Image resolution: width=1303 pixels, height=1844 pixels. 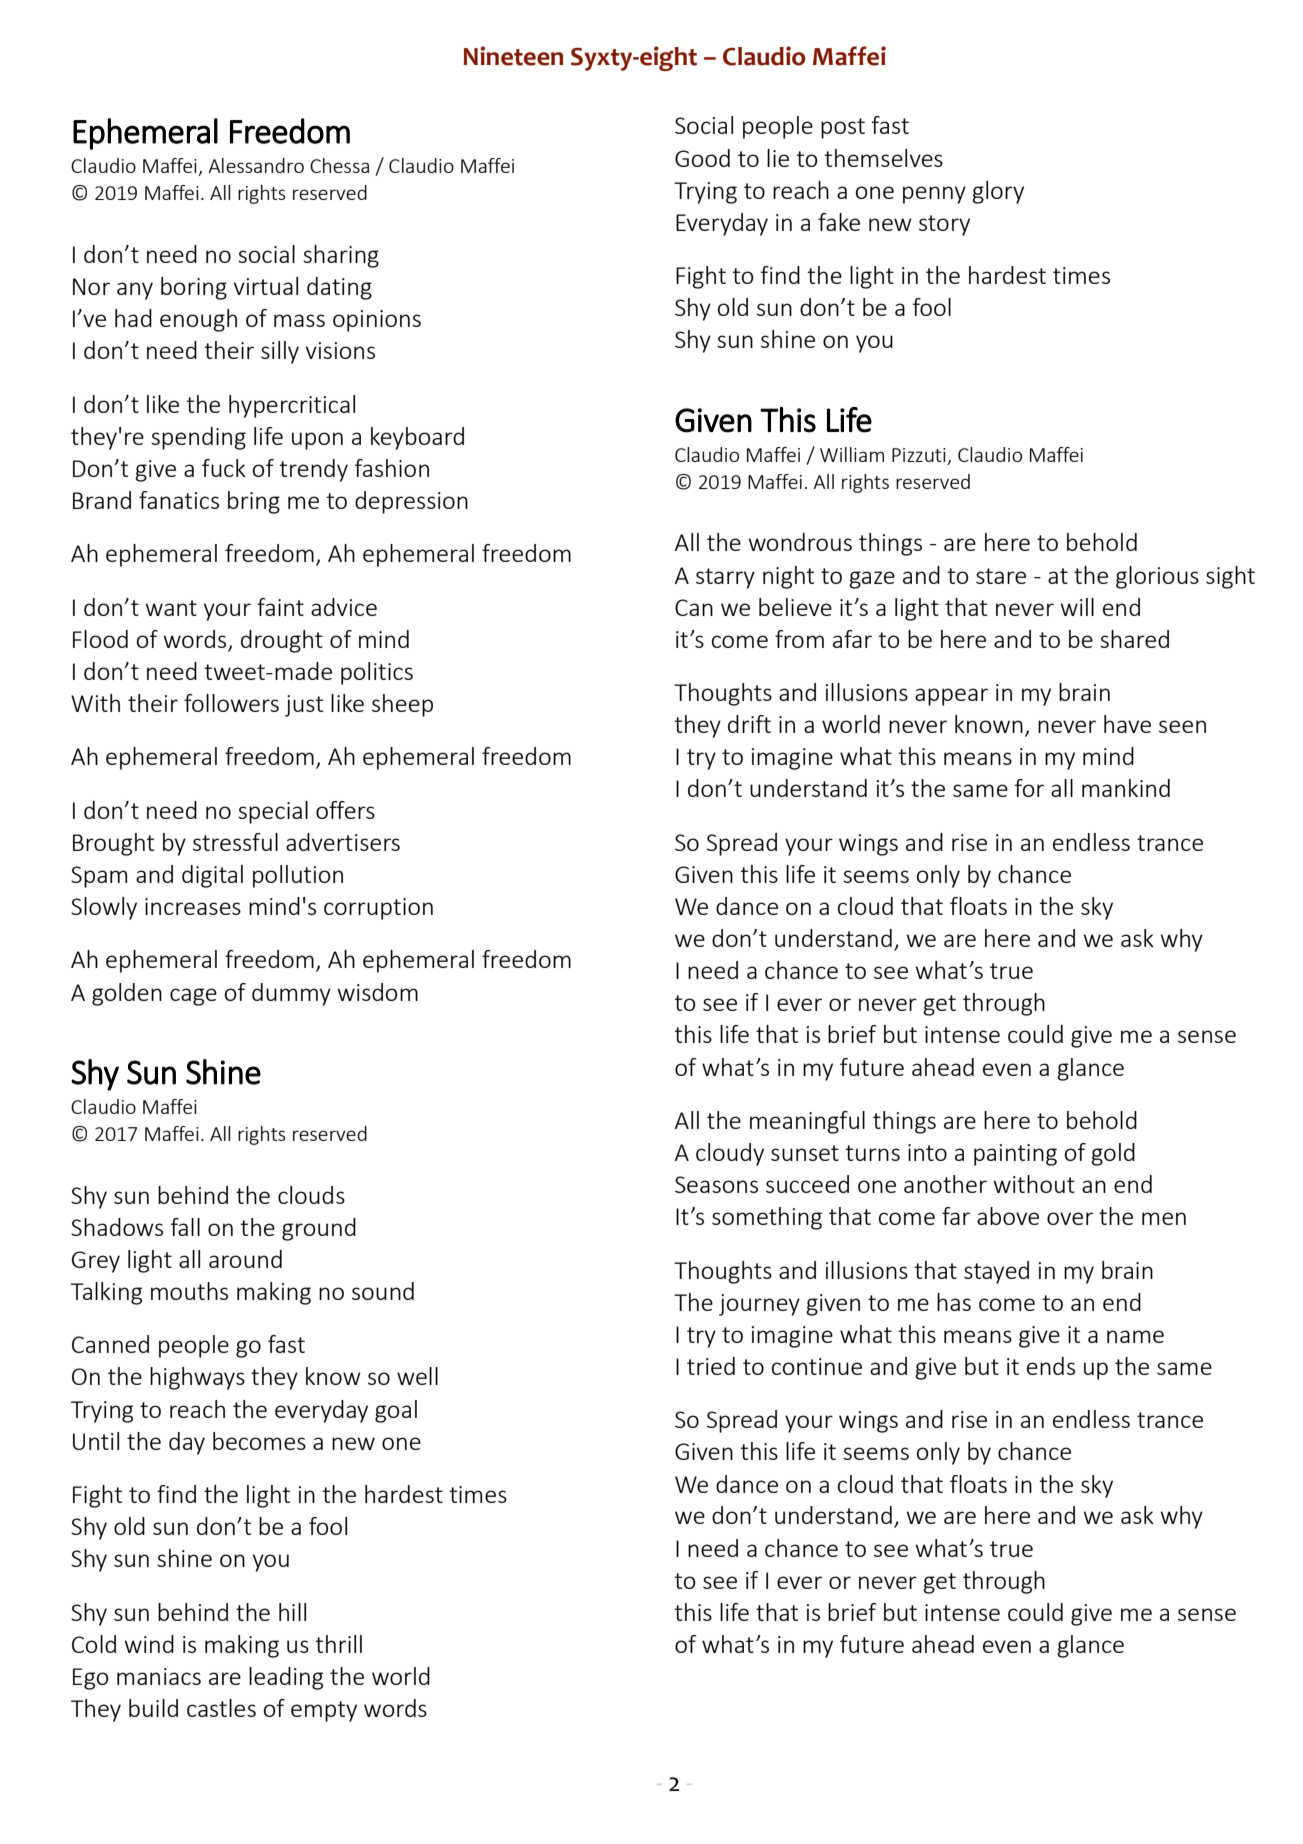 I want to click on faint, so click(x=280, y=607).
